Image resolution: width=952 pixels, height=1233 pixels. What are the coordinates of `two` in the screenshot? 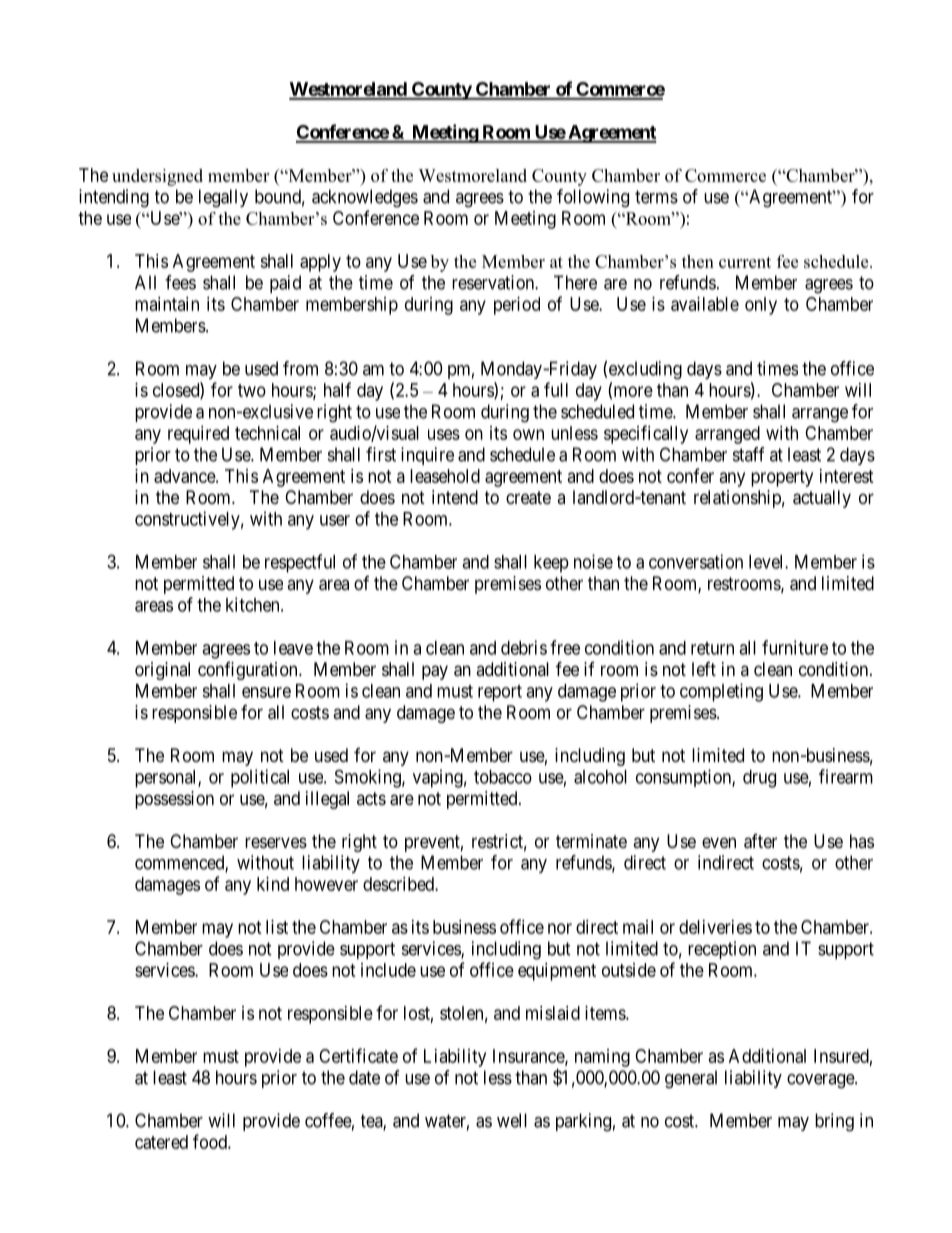 It's located at (252, 390).
